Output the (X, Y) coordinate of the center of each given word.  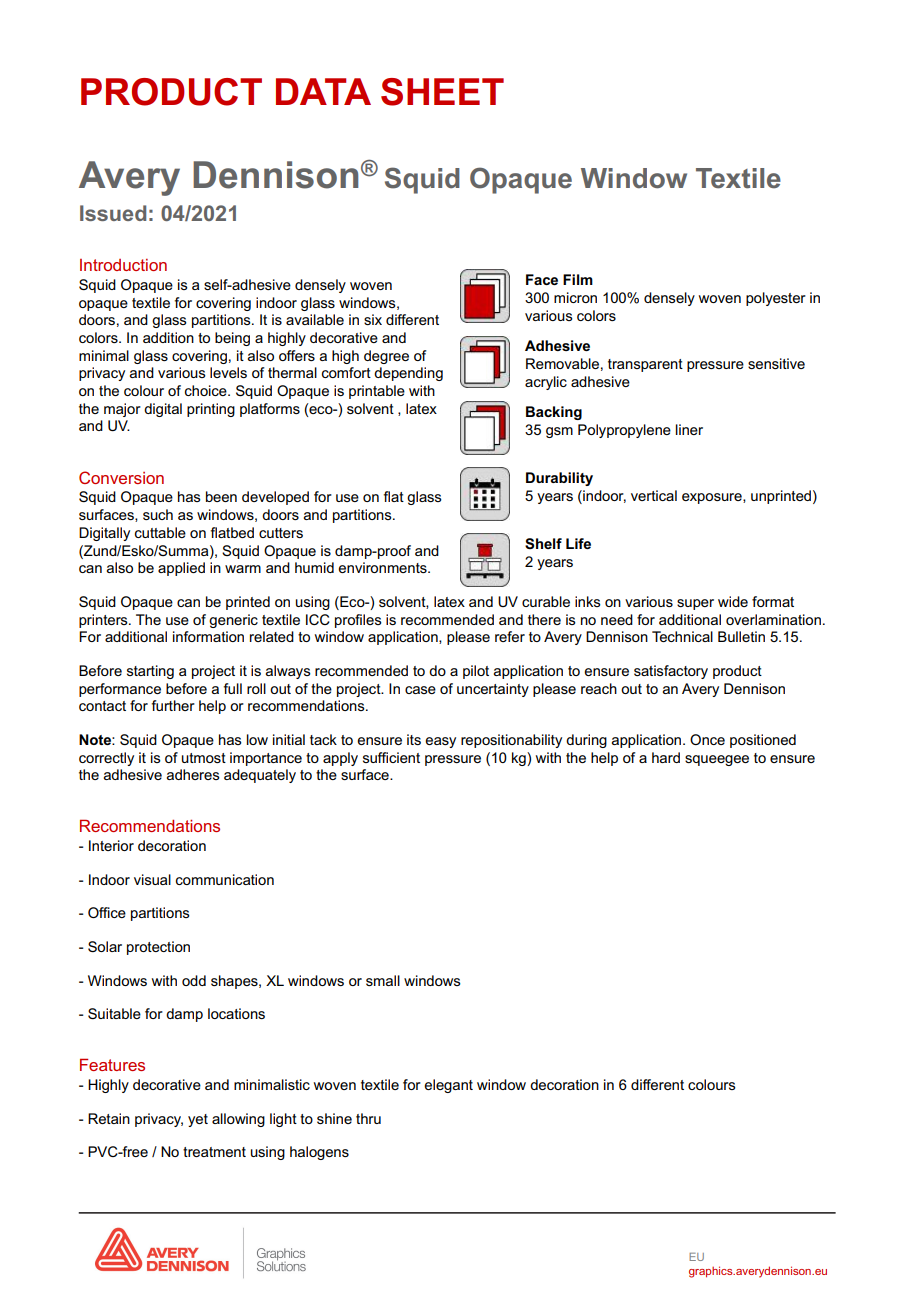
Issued (113, 213)
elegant (448, 1086)
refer (510, 636)
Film (578, 279)
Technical (682, 636)
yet (198, 1120)
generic (233, 621)
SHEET (442, 92)
